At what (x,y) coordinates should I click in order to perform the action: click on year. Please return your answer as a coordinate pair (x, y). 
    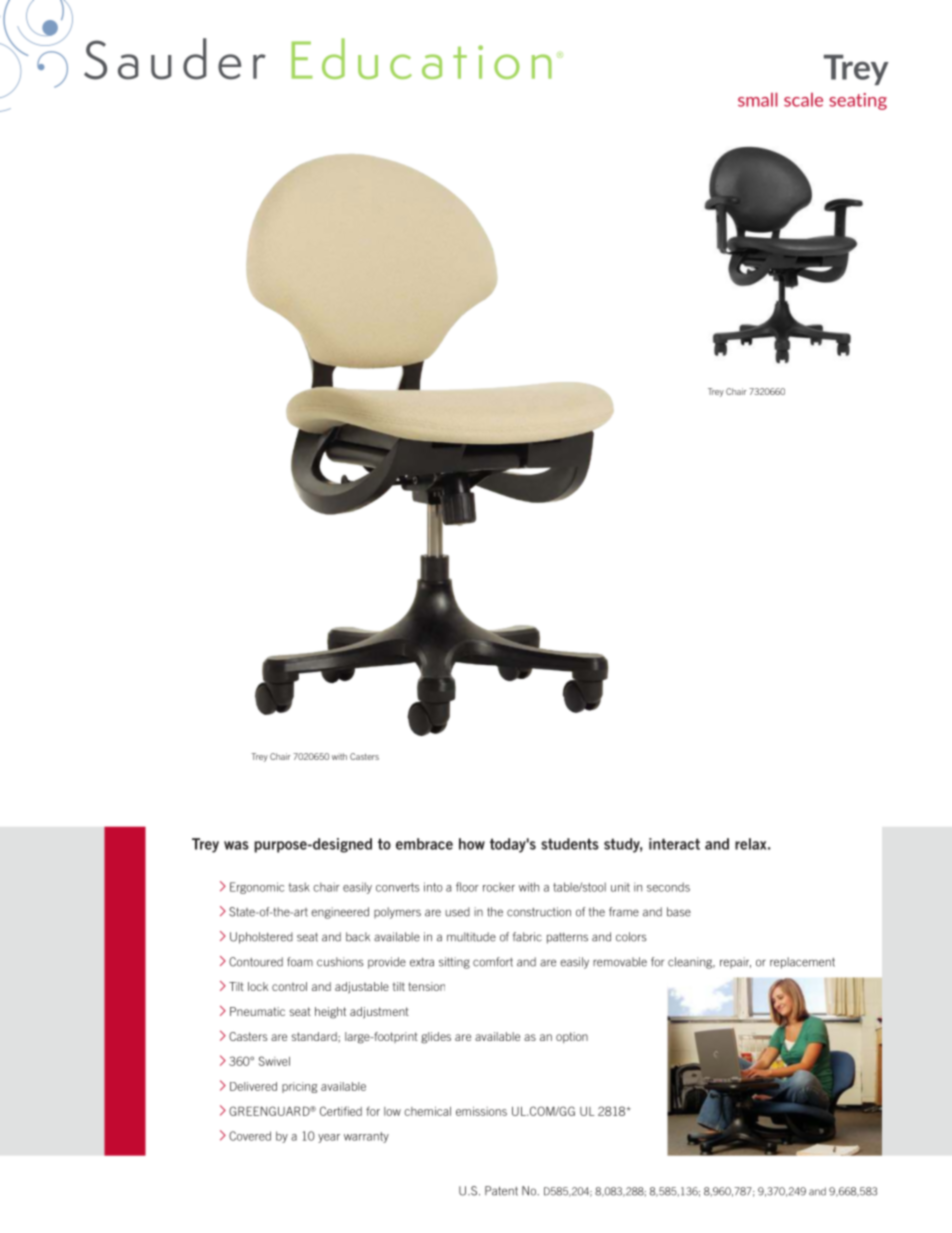
    Looking at the image, I should click on (329, 1138).
